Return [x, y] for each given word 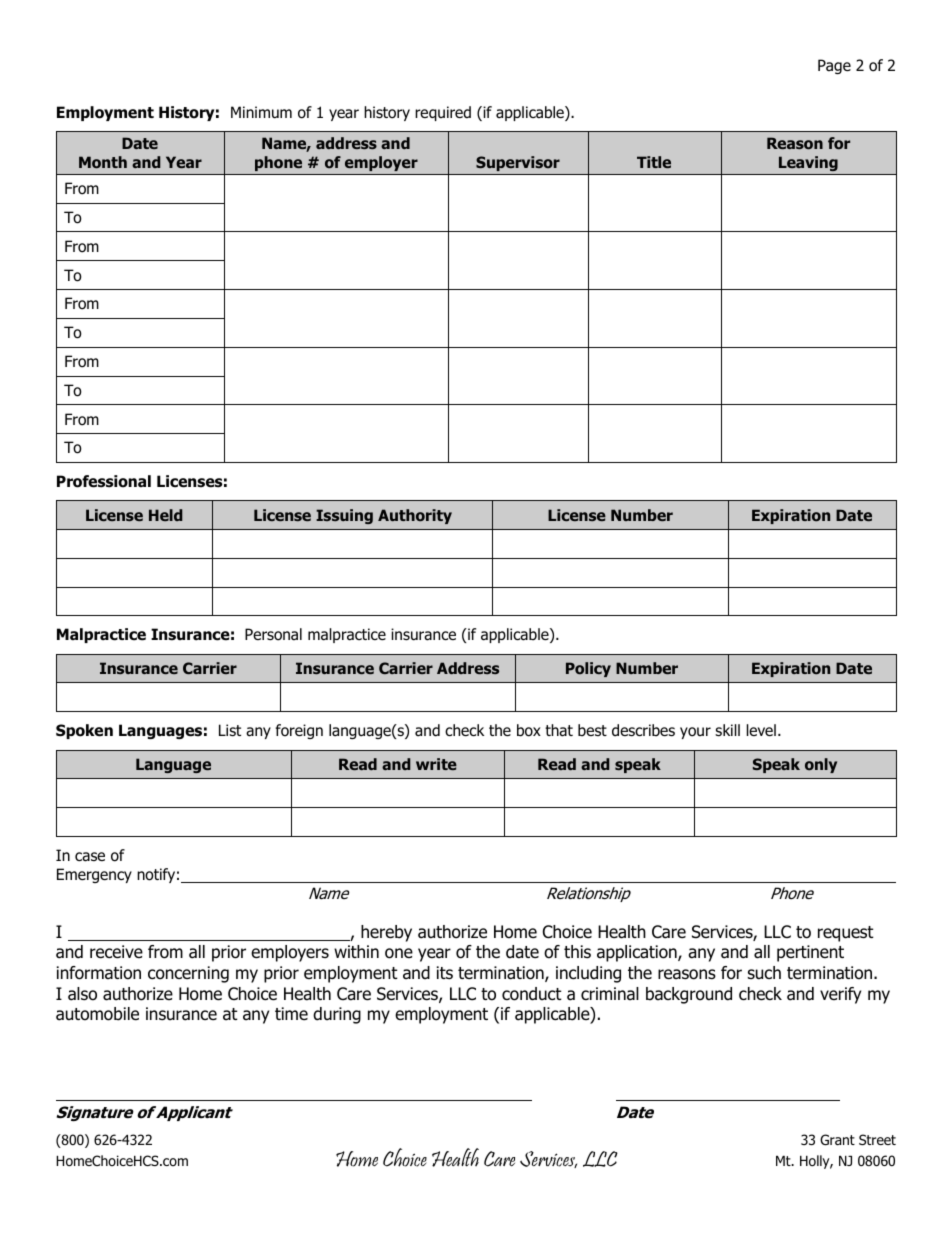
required [443, 113]
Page [834, 66]
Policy [588, 669]
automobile [97, 1014]
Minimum [261, 112]
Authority [415, 516]
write [436, 764]
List [230, 730]
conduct [532, 994]
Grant [837, 1139]
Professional [104, 481]
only [821, 765]
